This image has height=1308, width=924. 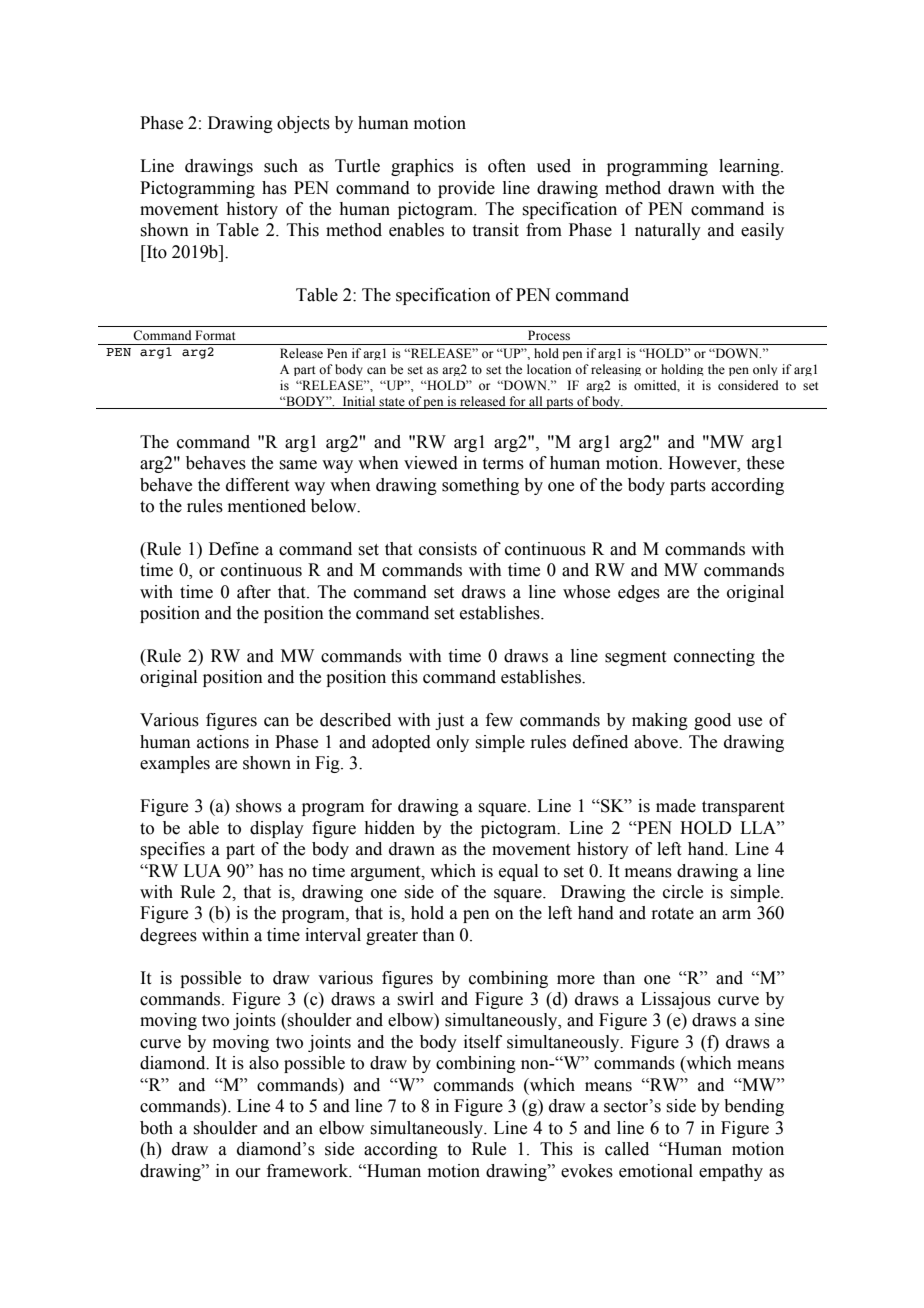 I want to click on provide, so click(x=466, y=189).
